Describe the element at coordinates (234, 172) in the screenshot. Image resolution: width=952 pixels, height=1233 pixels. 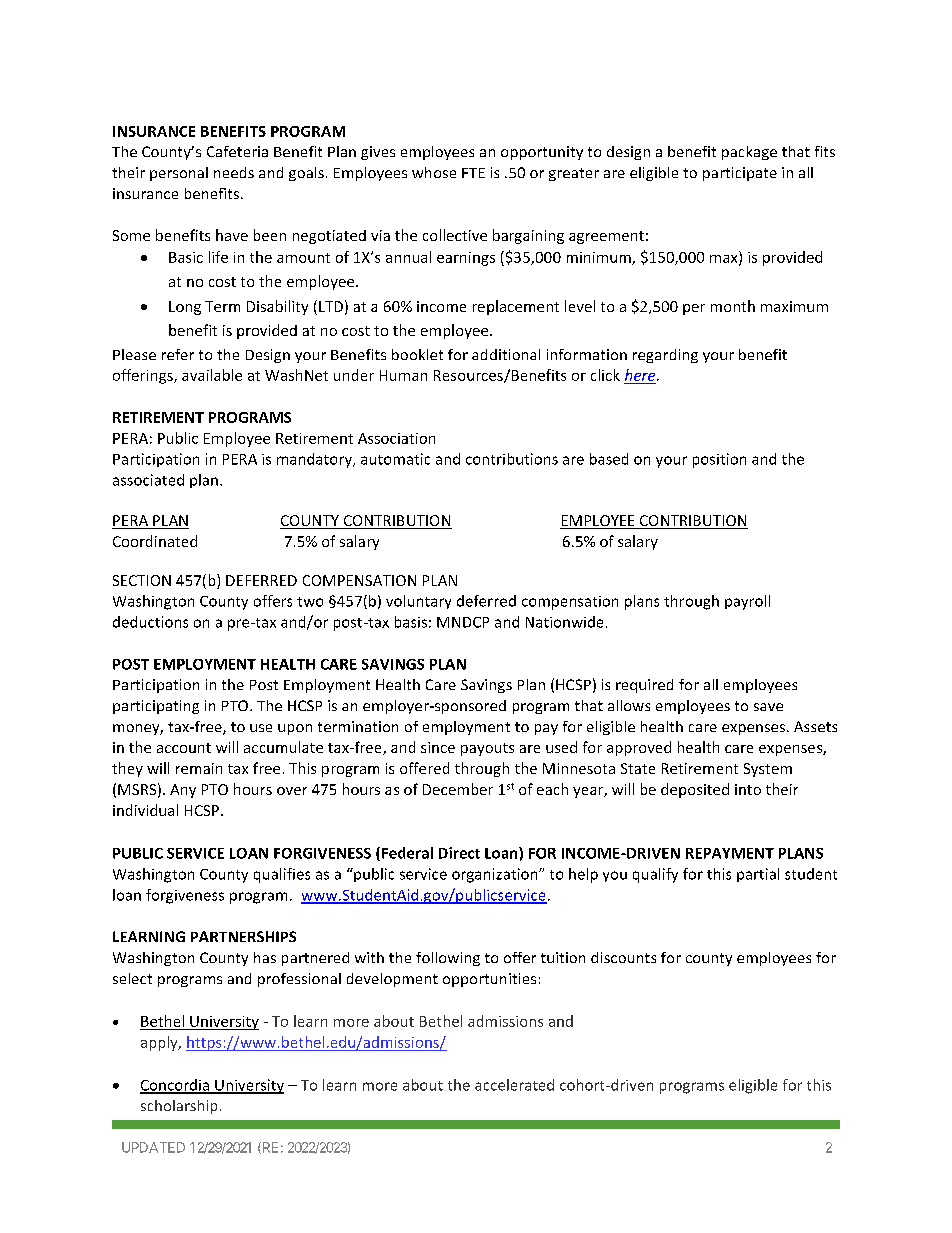
I see `needs` at that location.
